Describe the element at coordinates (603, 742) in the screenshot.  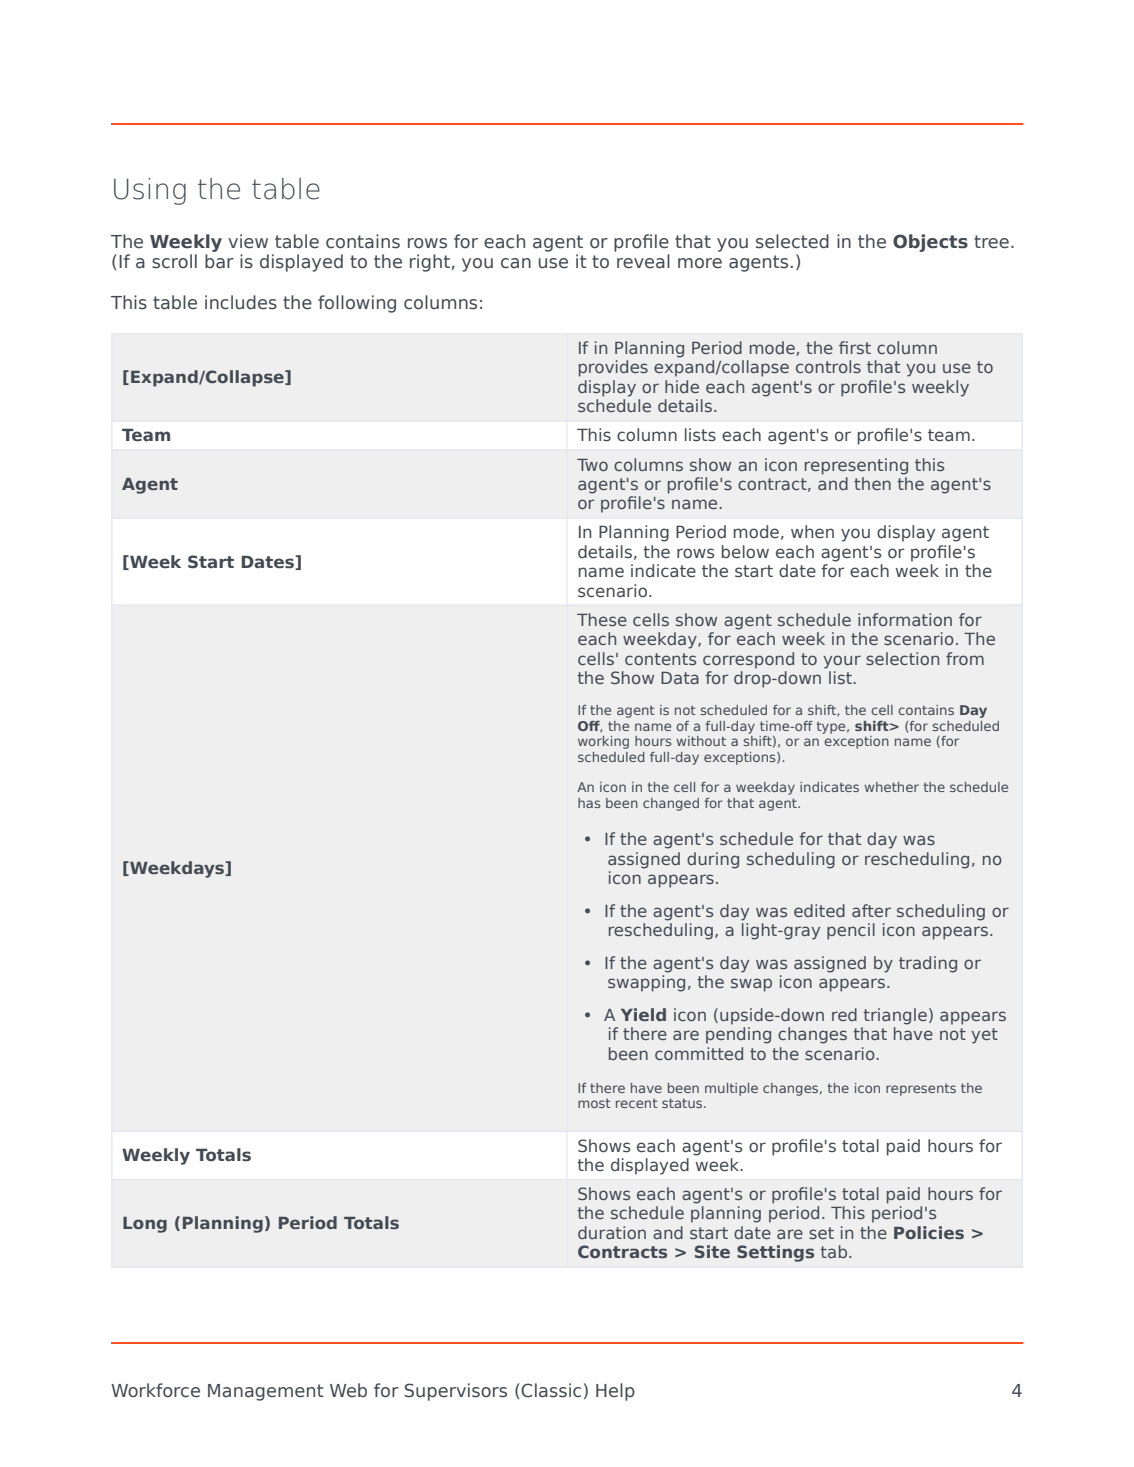
I see `working` at that location.
